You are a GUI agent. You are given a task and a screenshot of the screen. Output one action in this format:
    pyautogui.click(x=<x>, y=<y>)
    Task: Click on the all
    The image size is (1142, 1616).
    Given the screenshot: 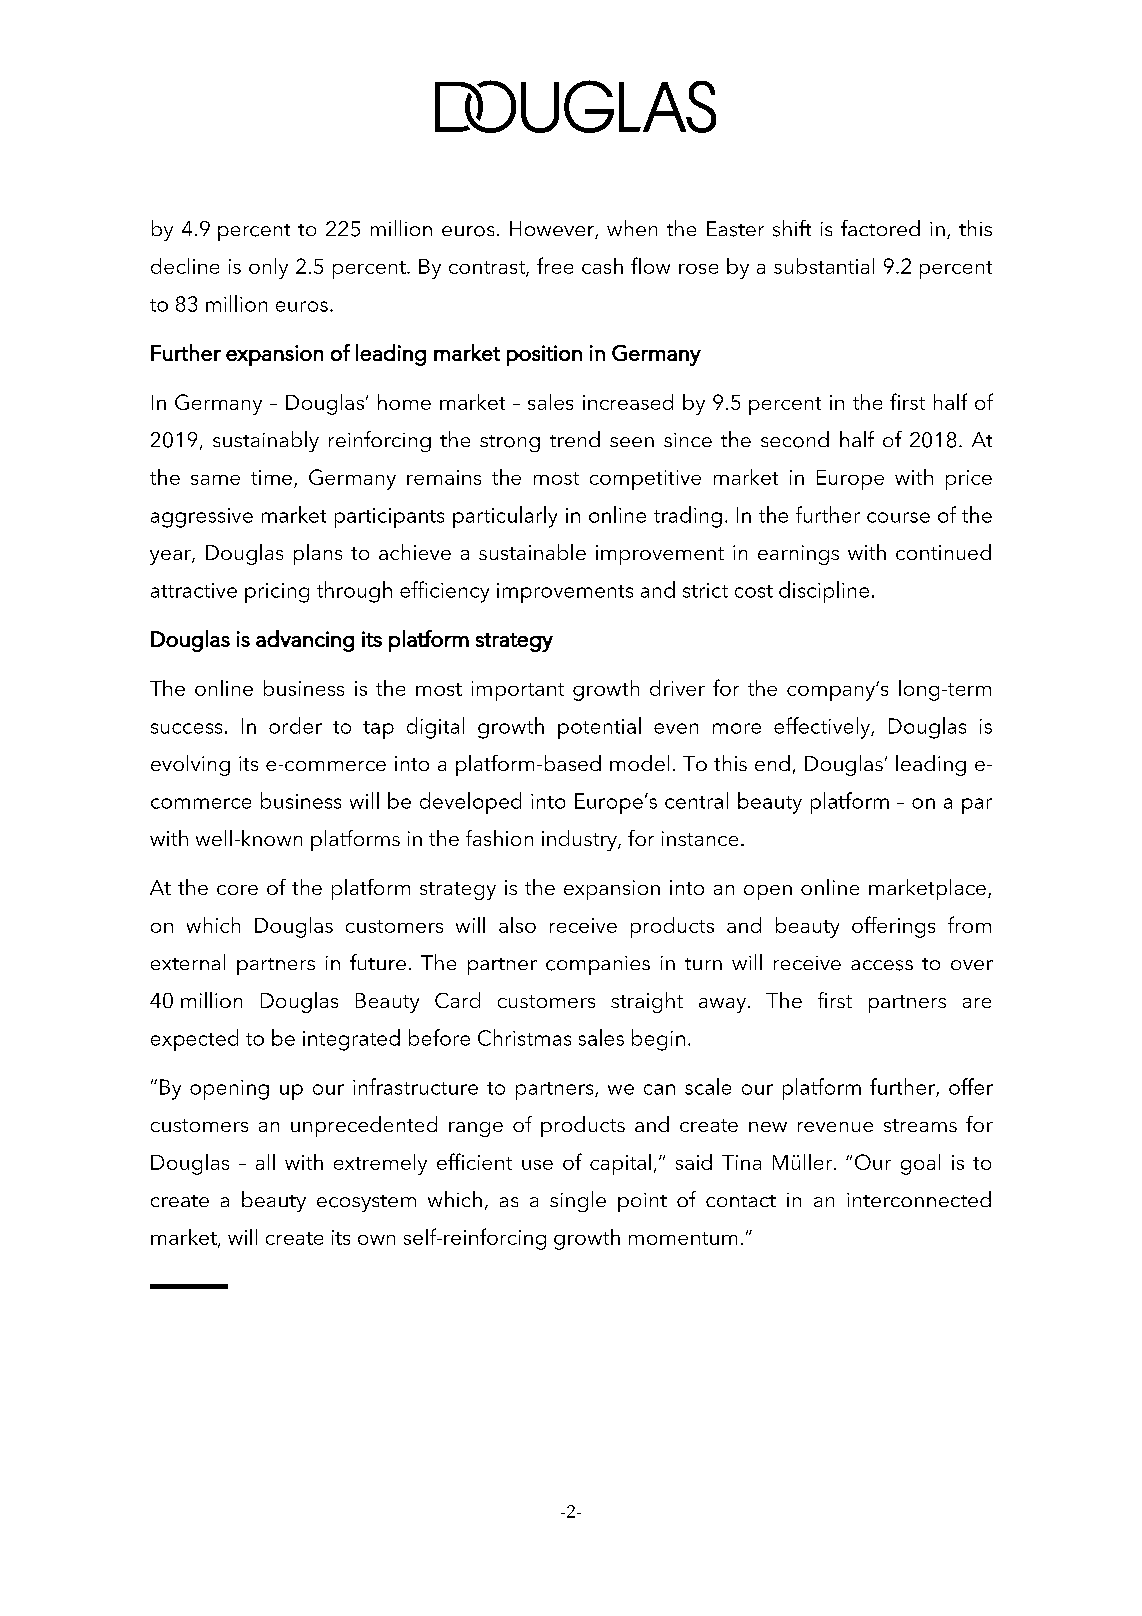 What is the action you would take?
    pyautogui.click(x=265, y=1162)
